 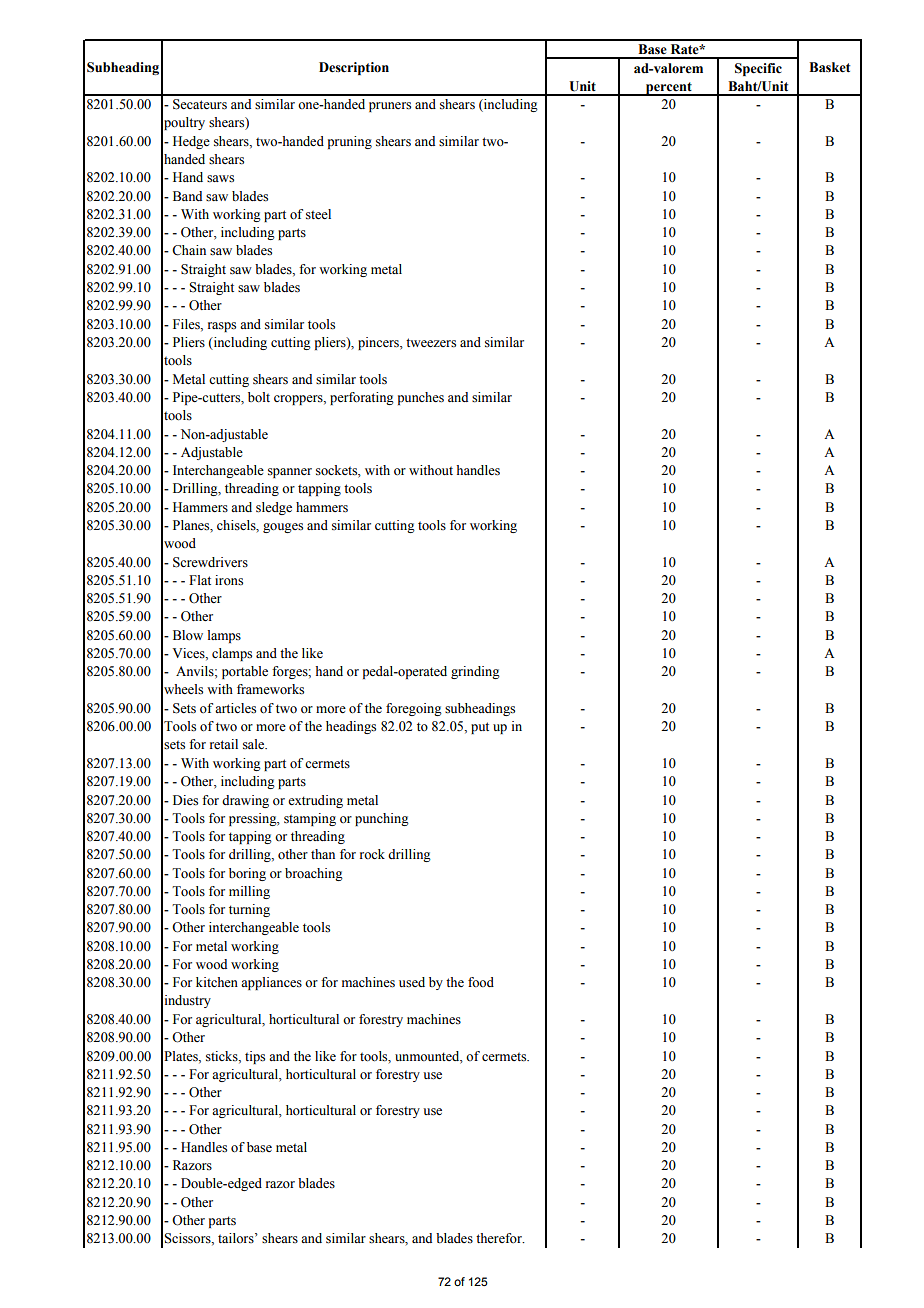 What do you see at coordinates (390, 107) in the image?
I see `pruners` at bounding box center [390, 107].
